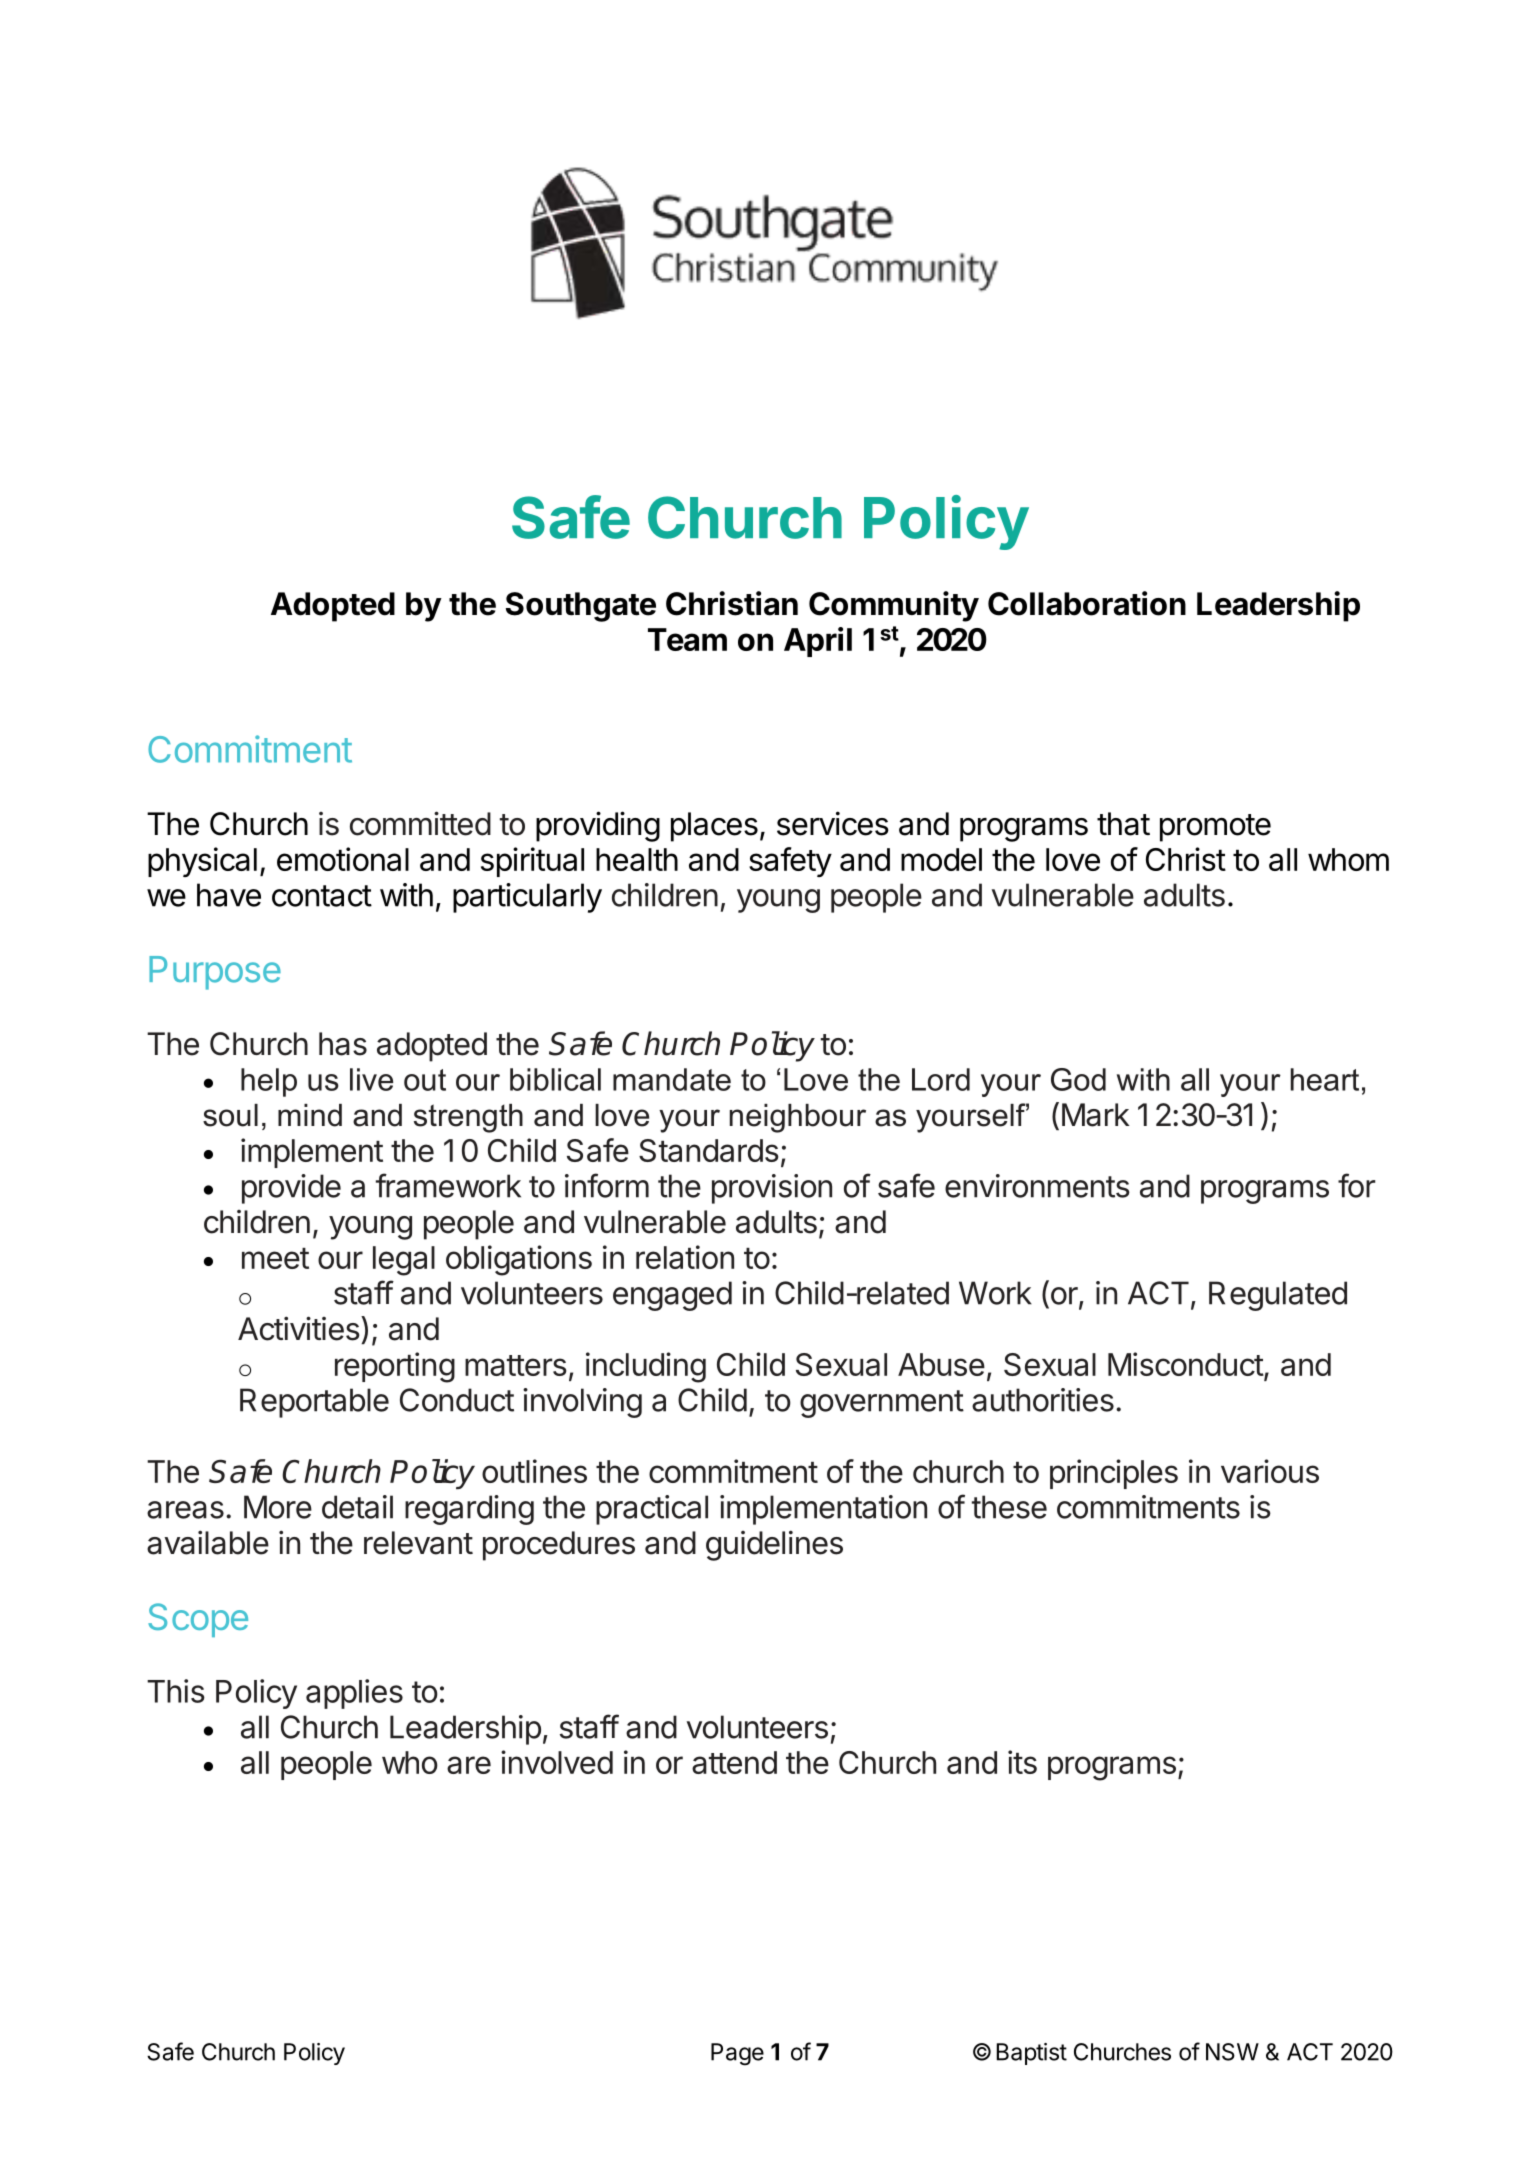  What do you see at coordinates (299, 1328) in the screenshot?
I see `Activities` at bounding box center [299, 1328].
